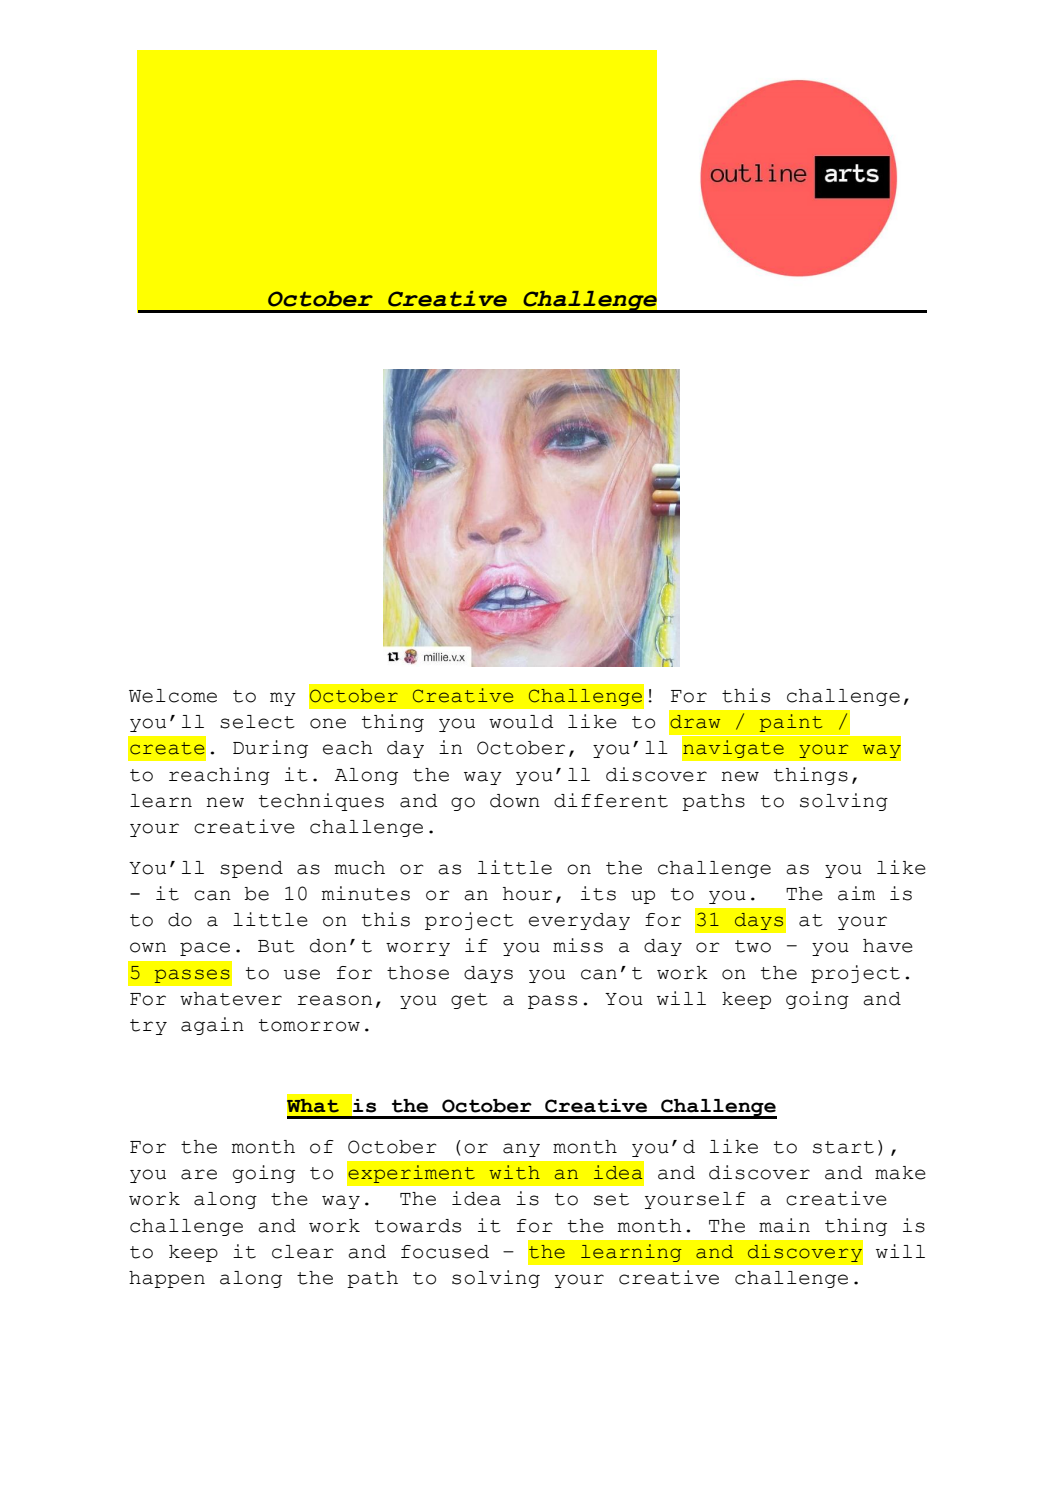  Describe the element at coordinates (521, 722) in the page. I see `would` at that location.
